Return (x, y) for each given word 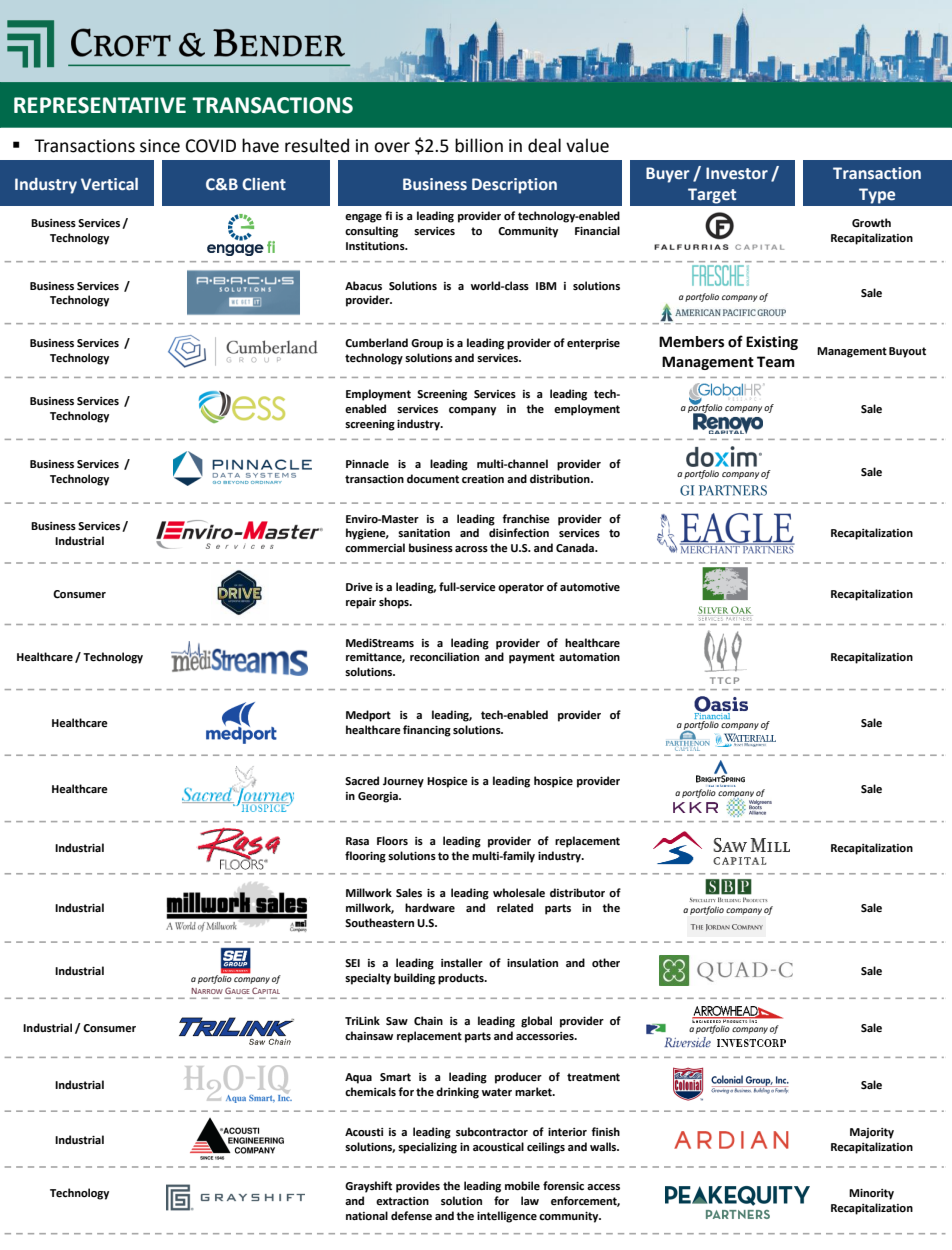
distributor (577, 893)
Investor (737, 173)
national (367, 1216)
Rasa (357, 841)
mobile (522, 1186)
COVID (211, 146)
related (515, 908)
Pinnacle (367, 463)
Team (776, 362)
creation (483, 479)
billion (479, 145)
